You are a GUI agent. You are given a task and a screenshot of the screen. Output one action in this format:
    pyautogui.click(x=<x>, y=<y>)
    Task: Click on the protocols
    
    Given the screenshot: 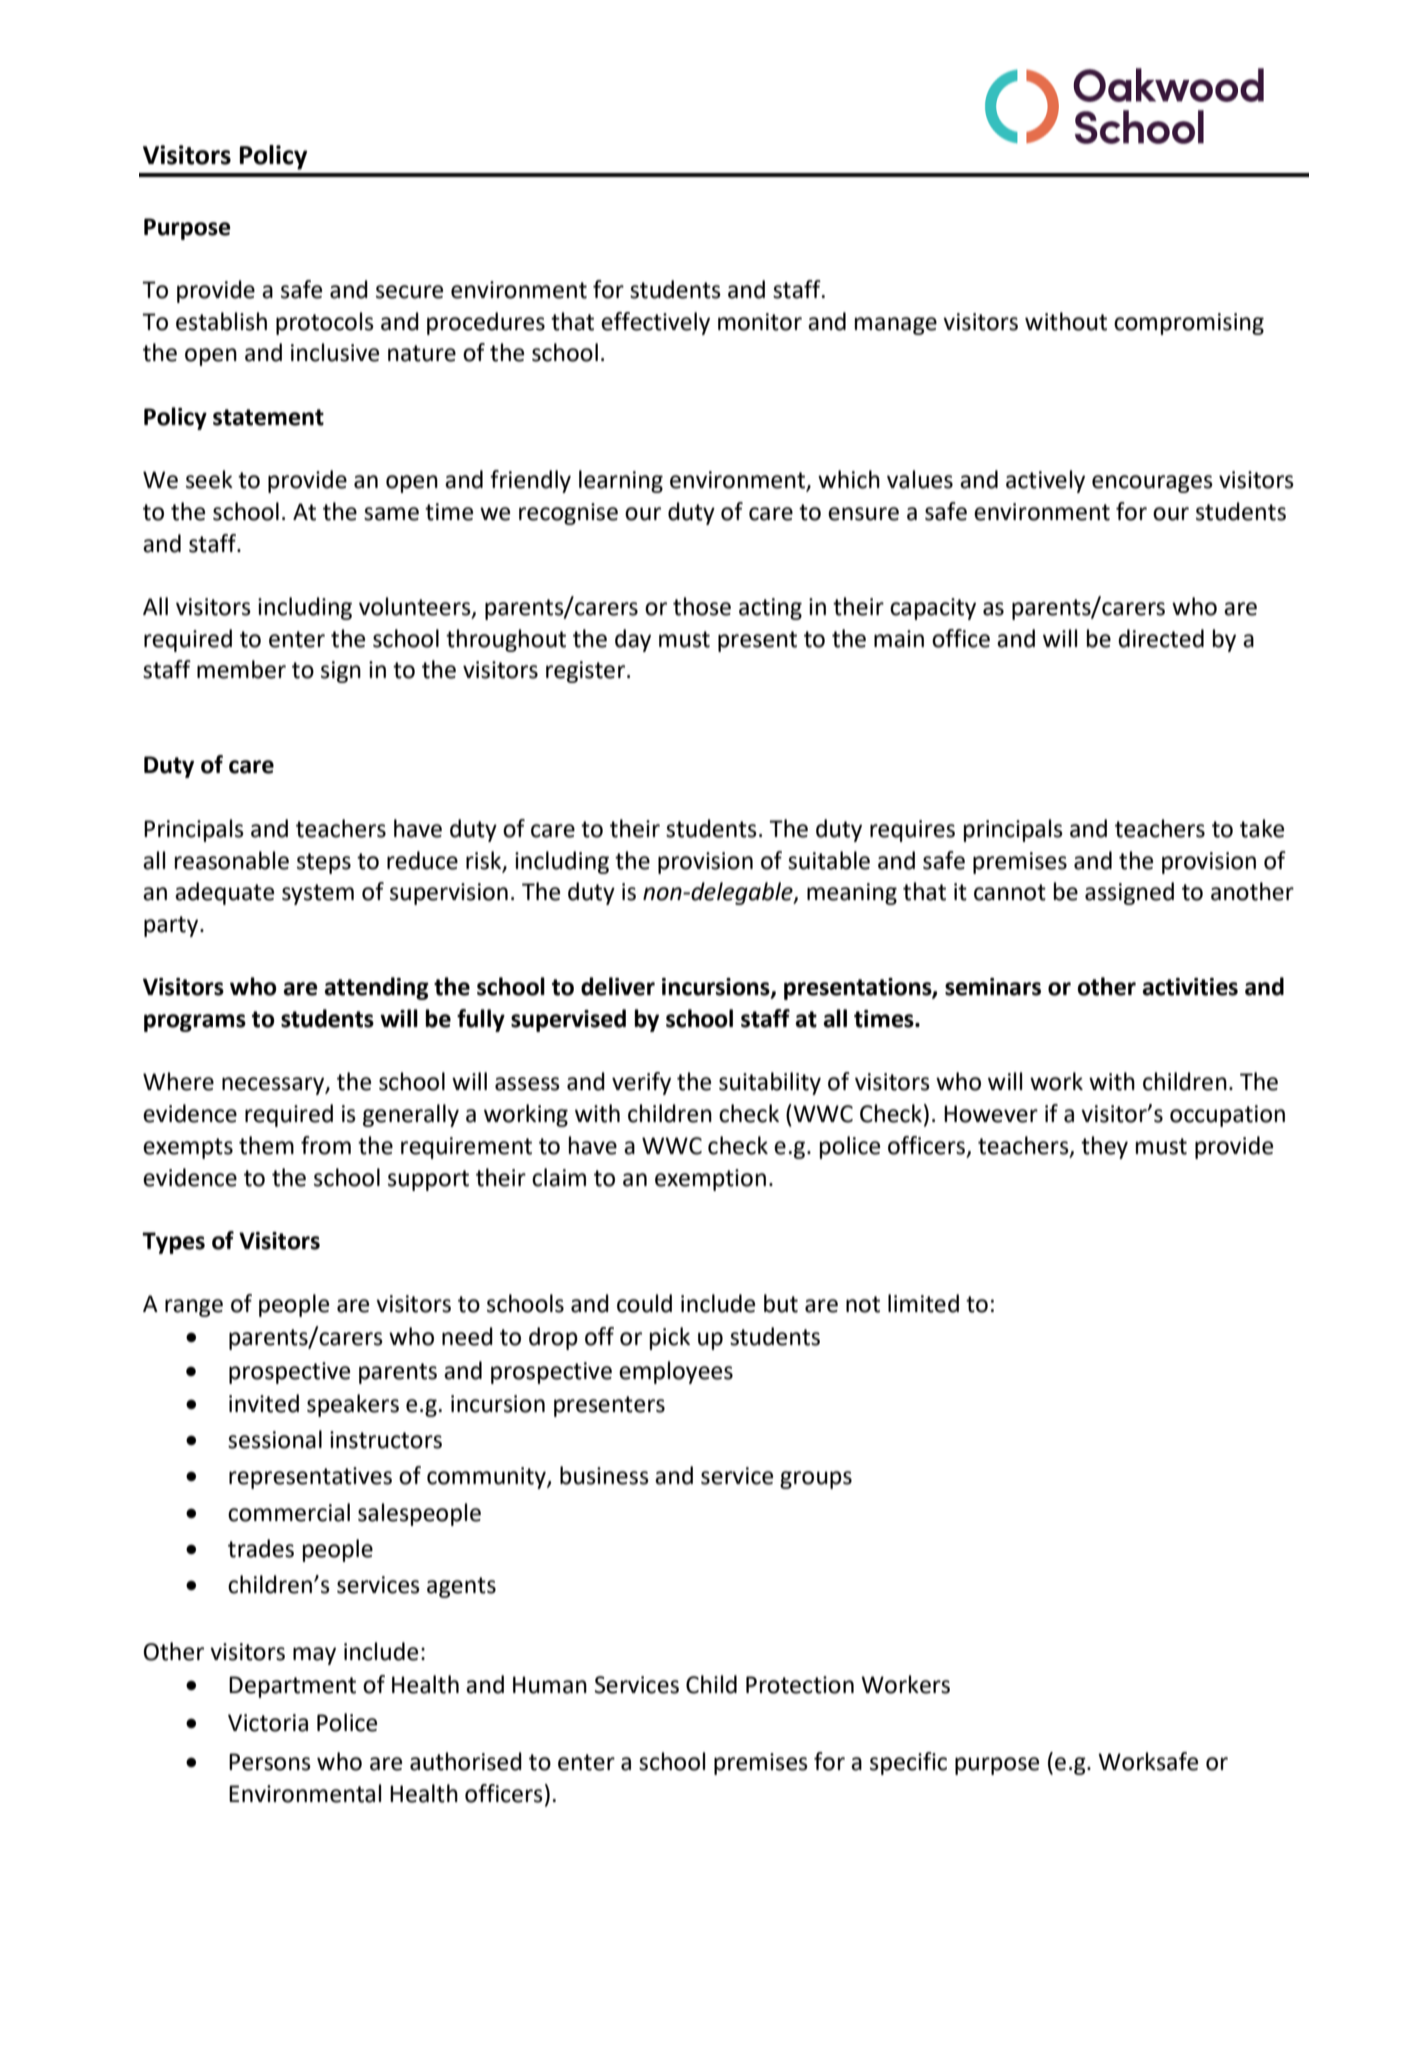 What is the action you would take?
    pyautogui.click(x=325, y=323)
